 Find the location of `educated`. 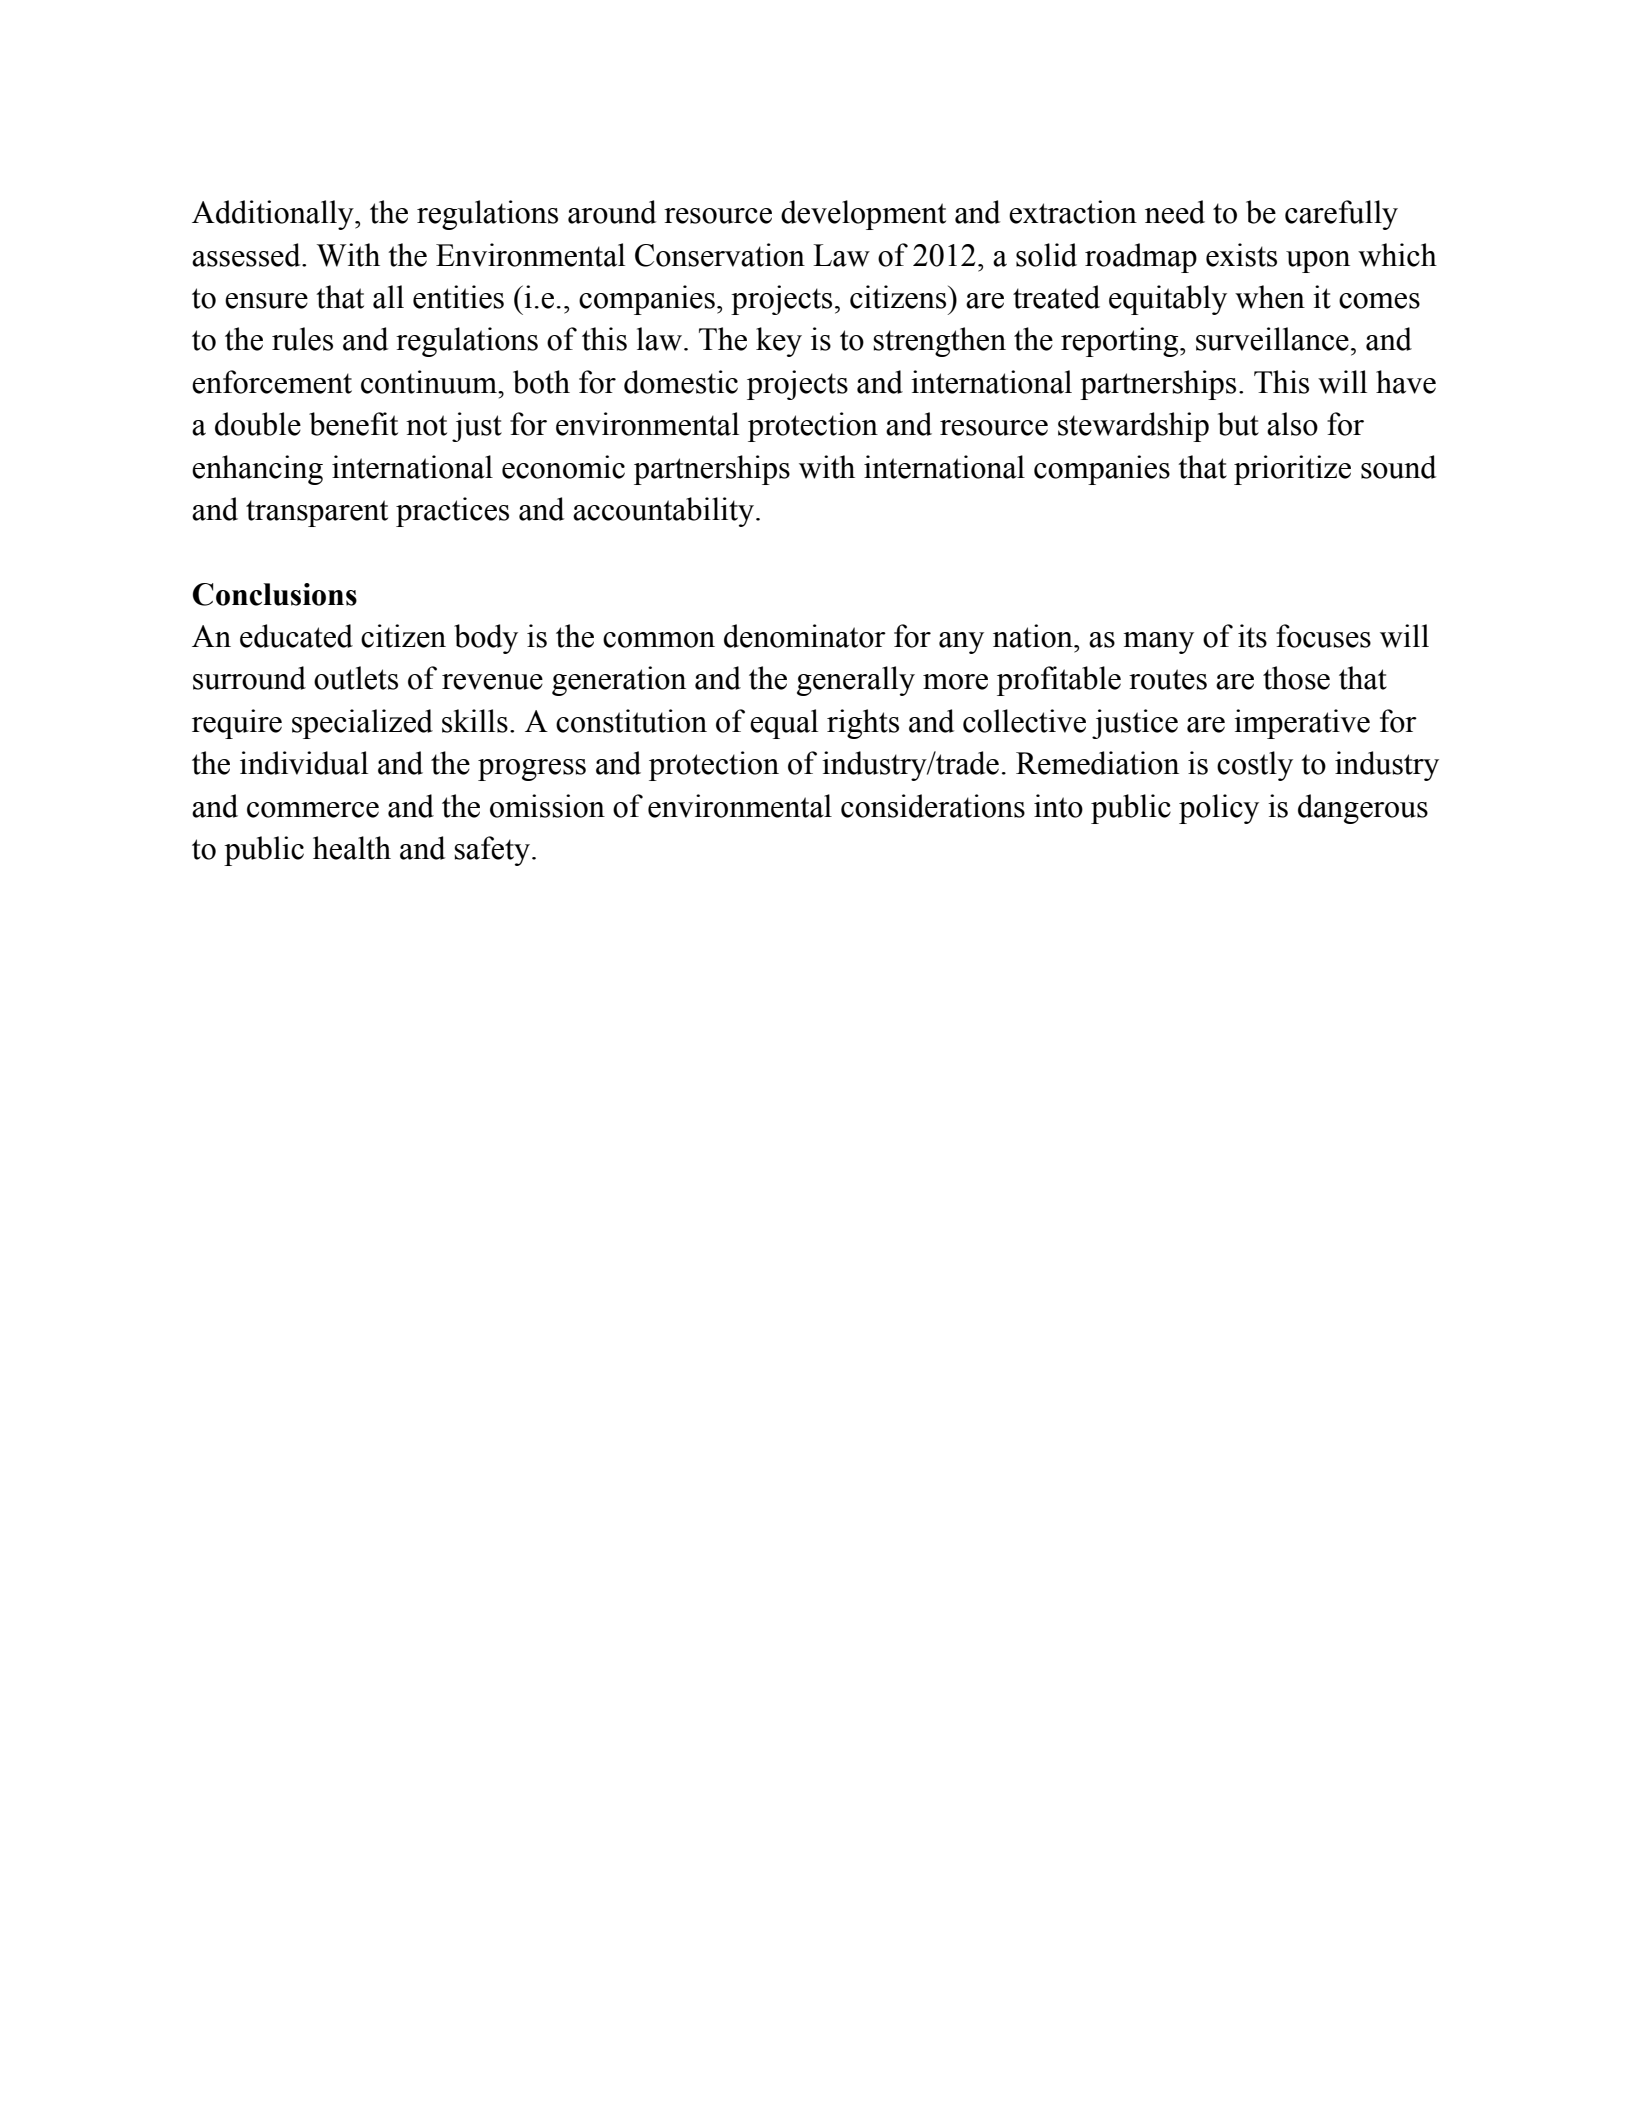

educated is located at coordinates (296, 636).
